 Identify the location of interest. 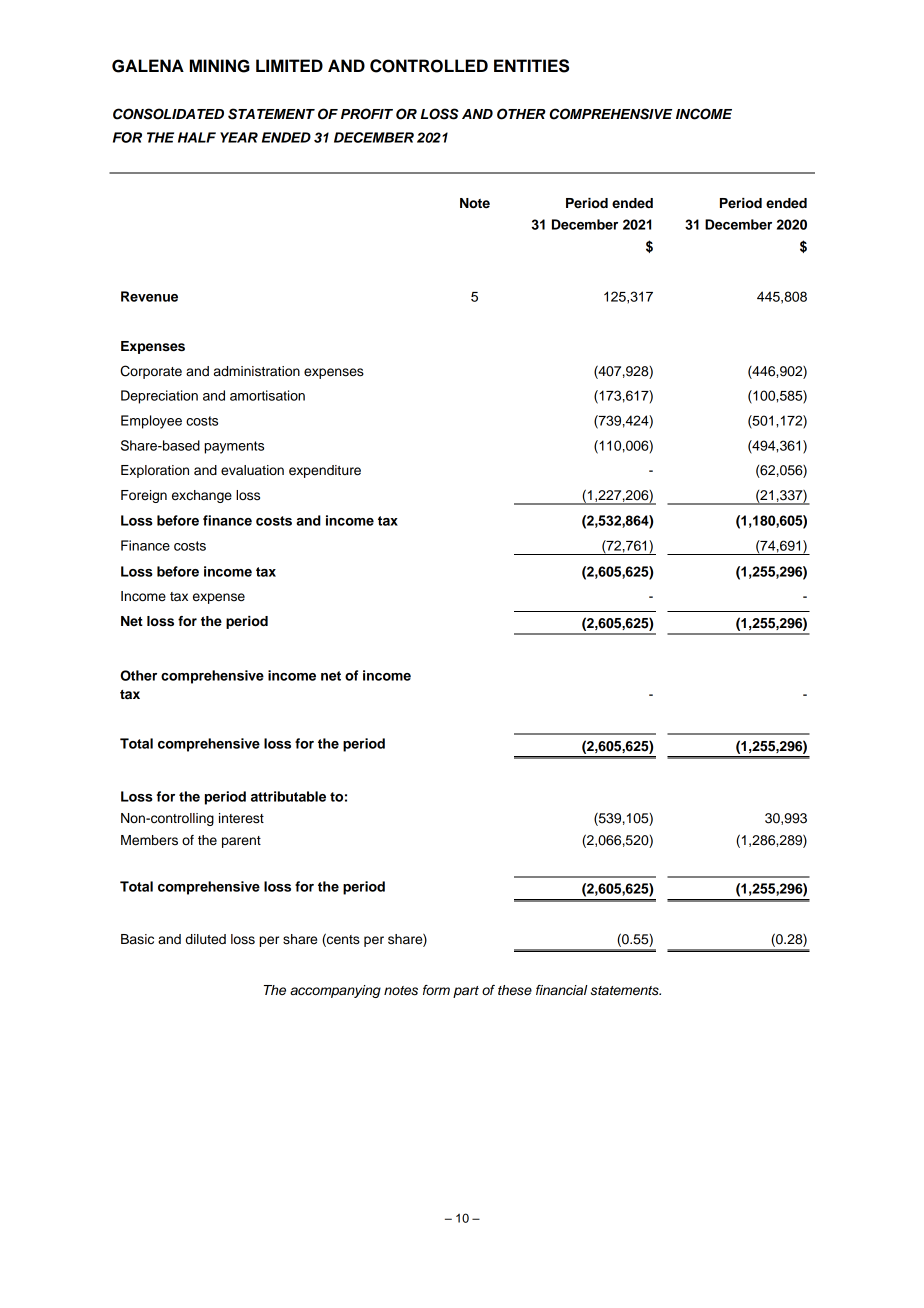
(241, 818).
